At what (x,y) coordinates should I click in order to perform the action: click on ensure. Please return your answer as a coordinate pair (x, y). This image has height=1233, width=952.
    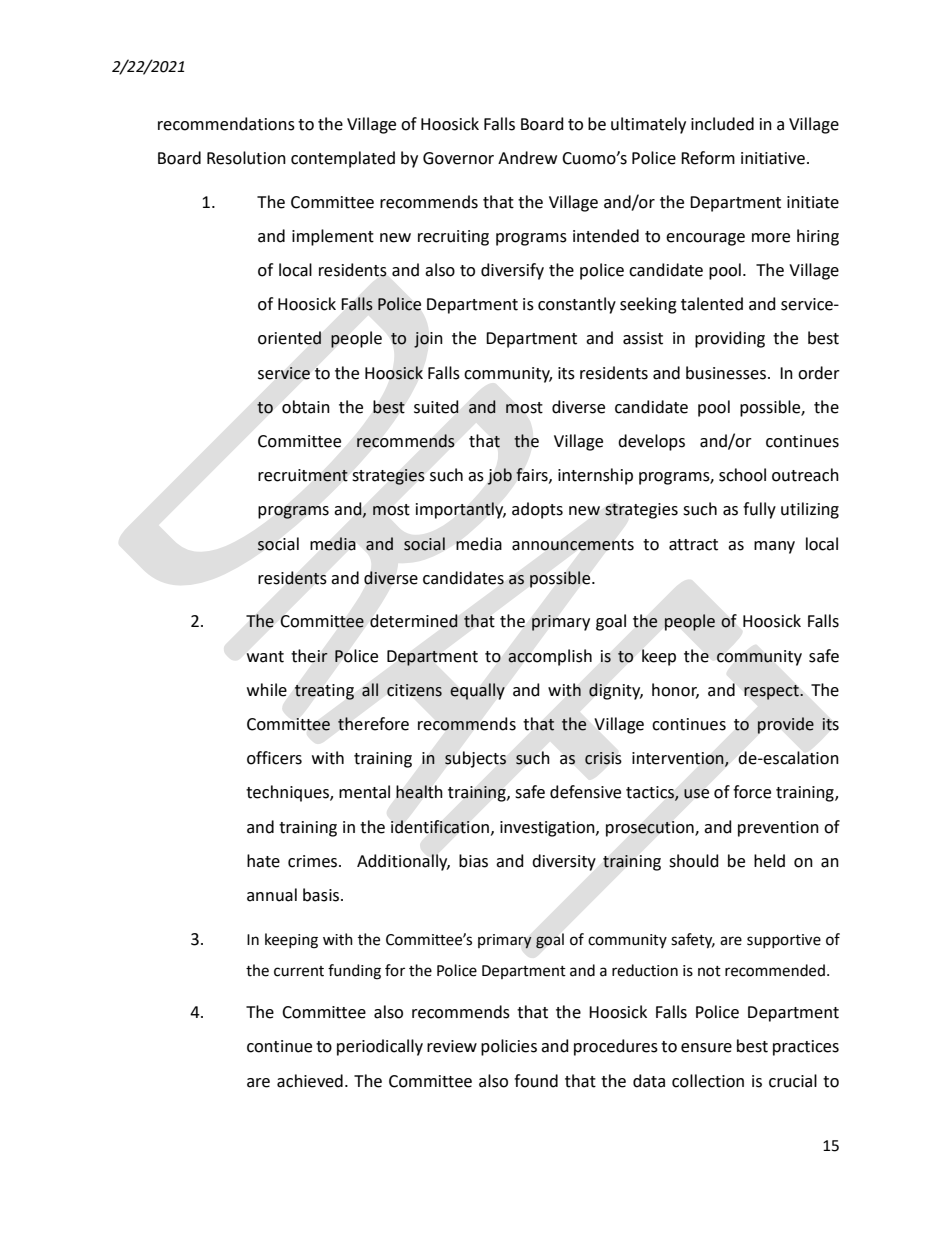
    Looking at the image, I should click on (706, 1048).
